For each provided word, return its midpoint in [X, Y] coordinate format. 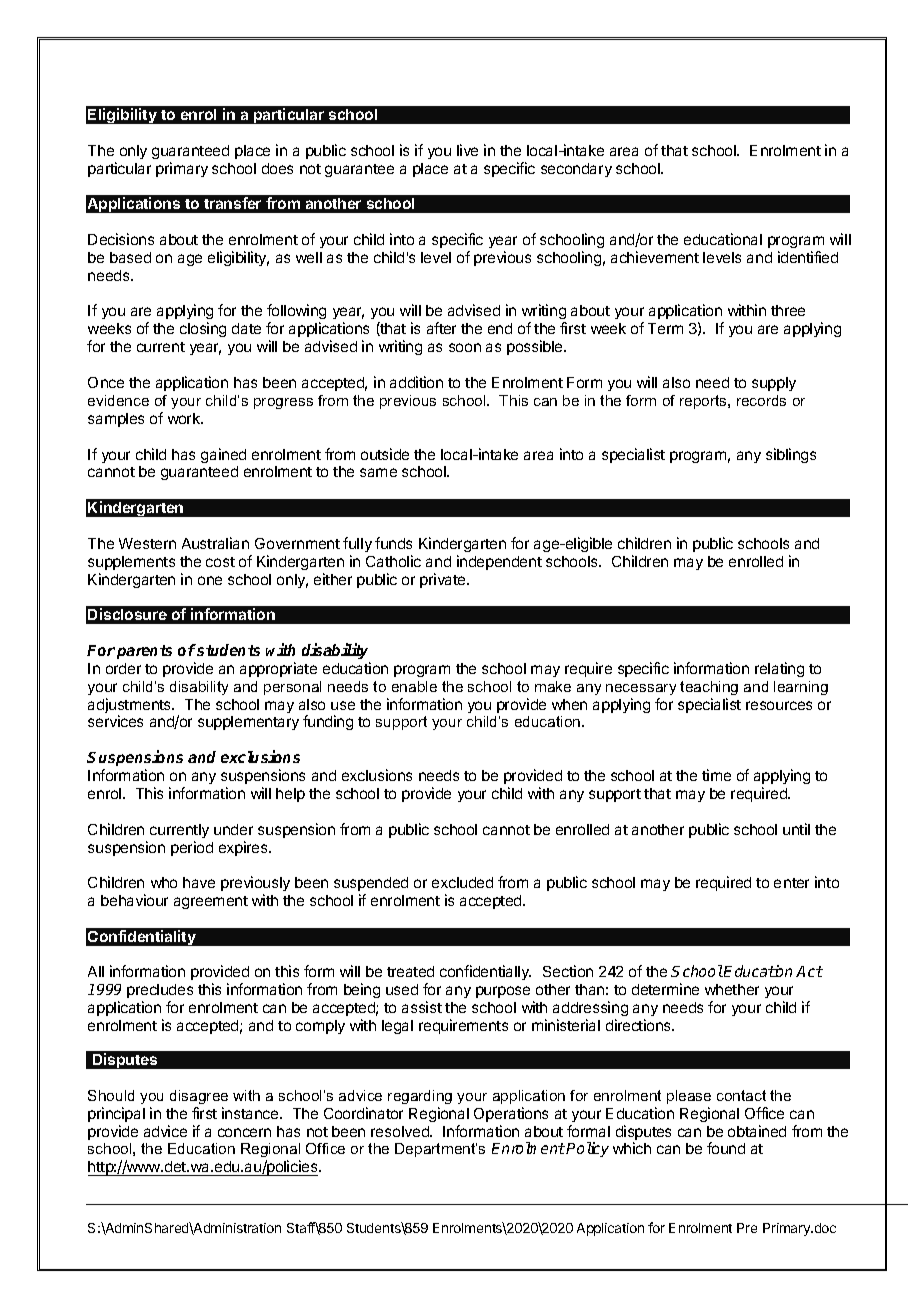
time [716, 775]
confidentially [485, 972]
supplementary [248, 723]
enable [414, 686]
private [444, 580]
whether [732, 989]
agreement [211, 902]
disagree [199, 1097]
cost [220, 562]
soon [465, 347]
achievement [655, 257]
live [467, 150]
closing [203, 329]
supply [774, 384]
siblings [791, 455]
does [277, 168]
